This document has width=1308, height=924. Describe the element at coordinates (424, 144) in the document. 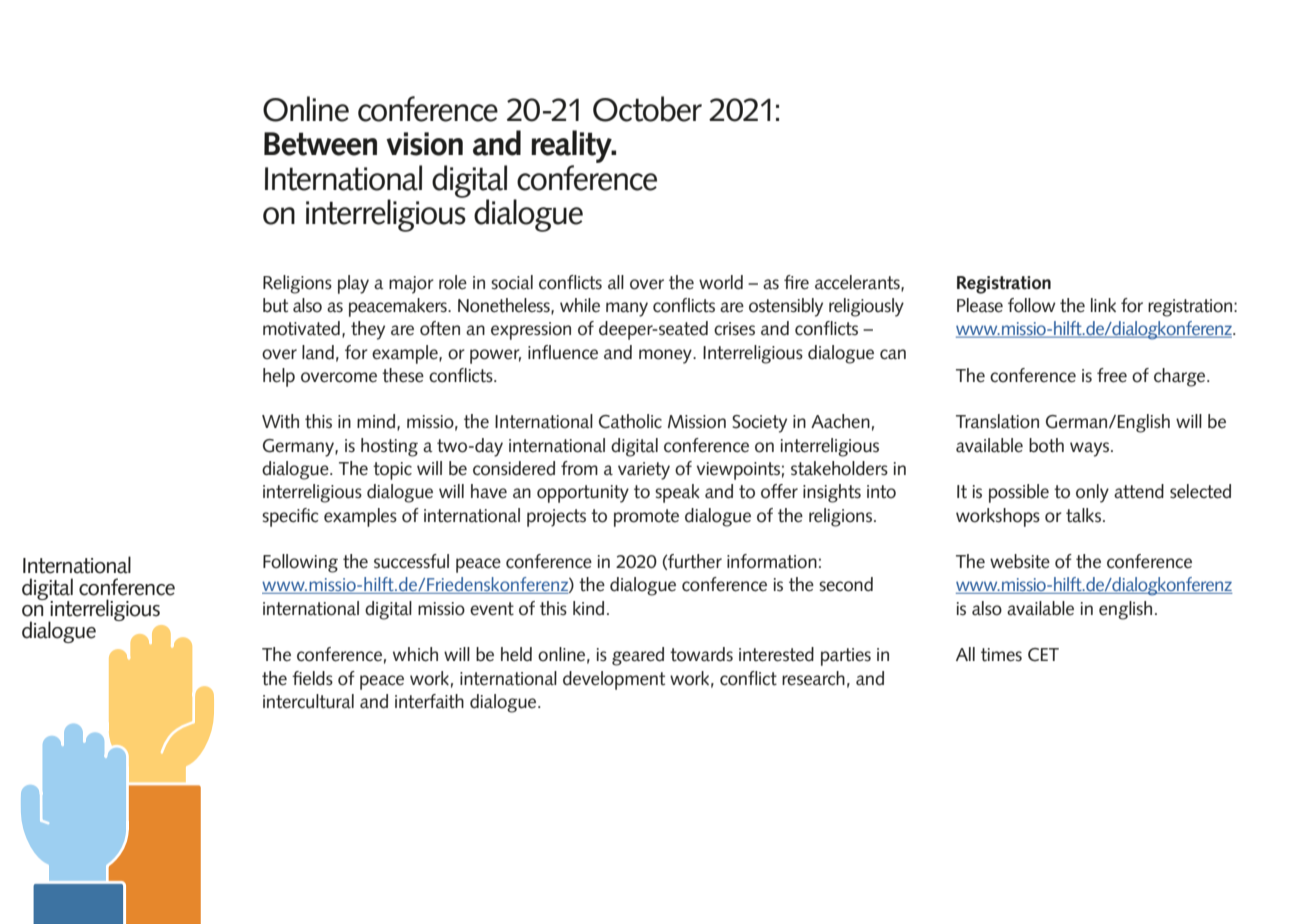

I see `vision` at that location.
